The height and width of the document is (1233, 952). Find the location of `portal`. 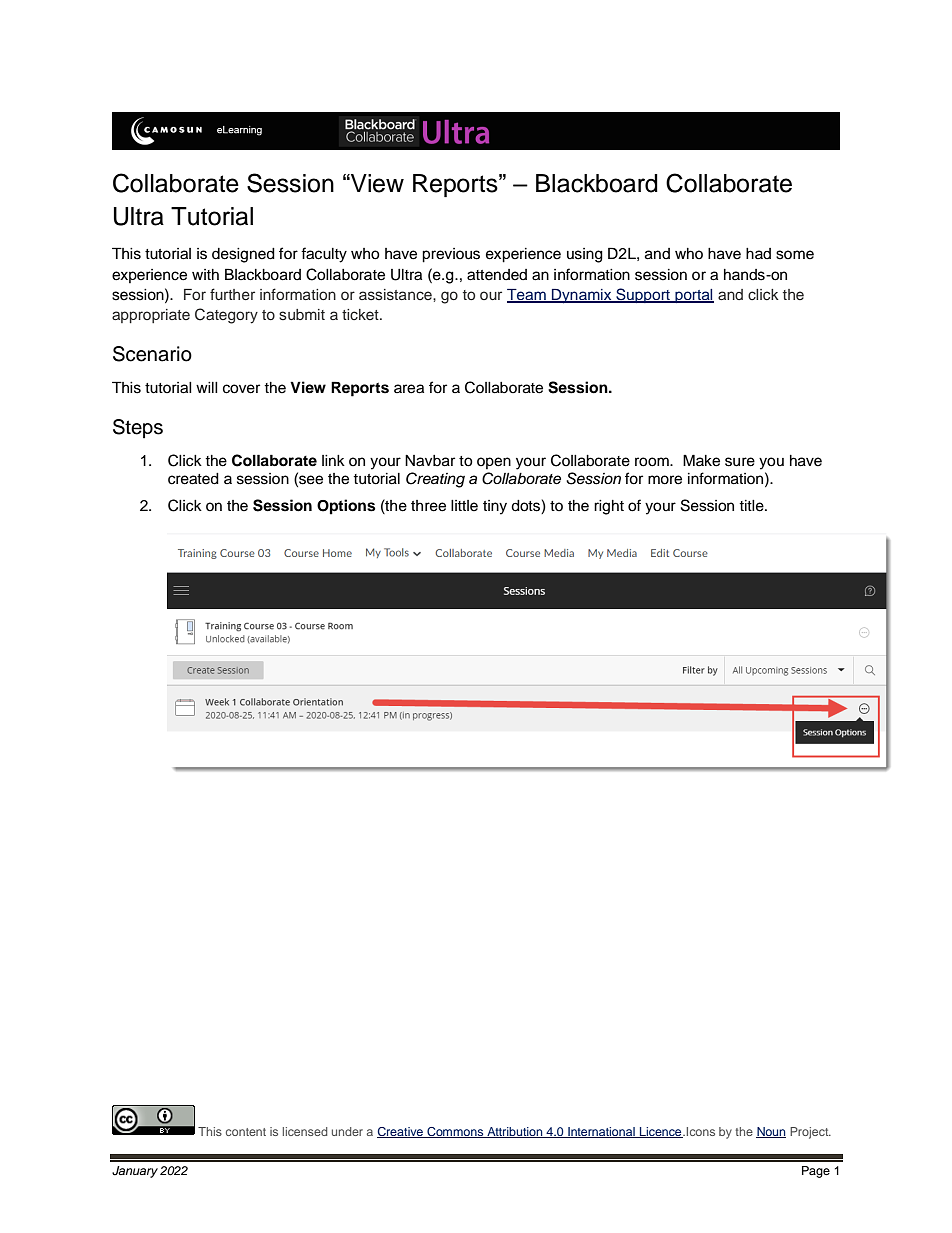

portal is located at coordinates (693, 296).
